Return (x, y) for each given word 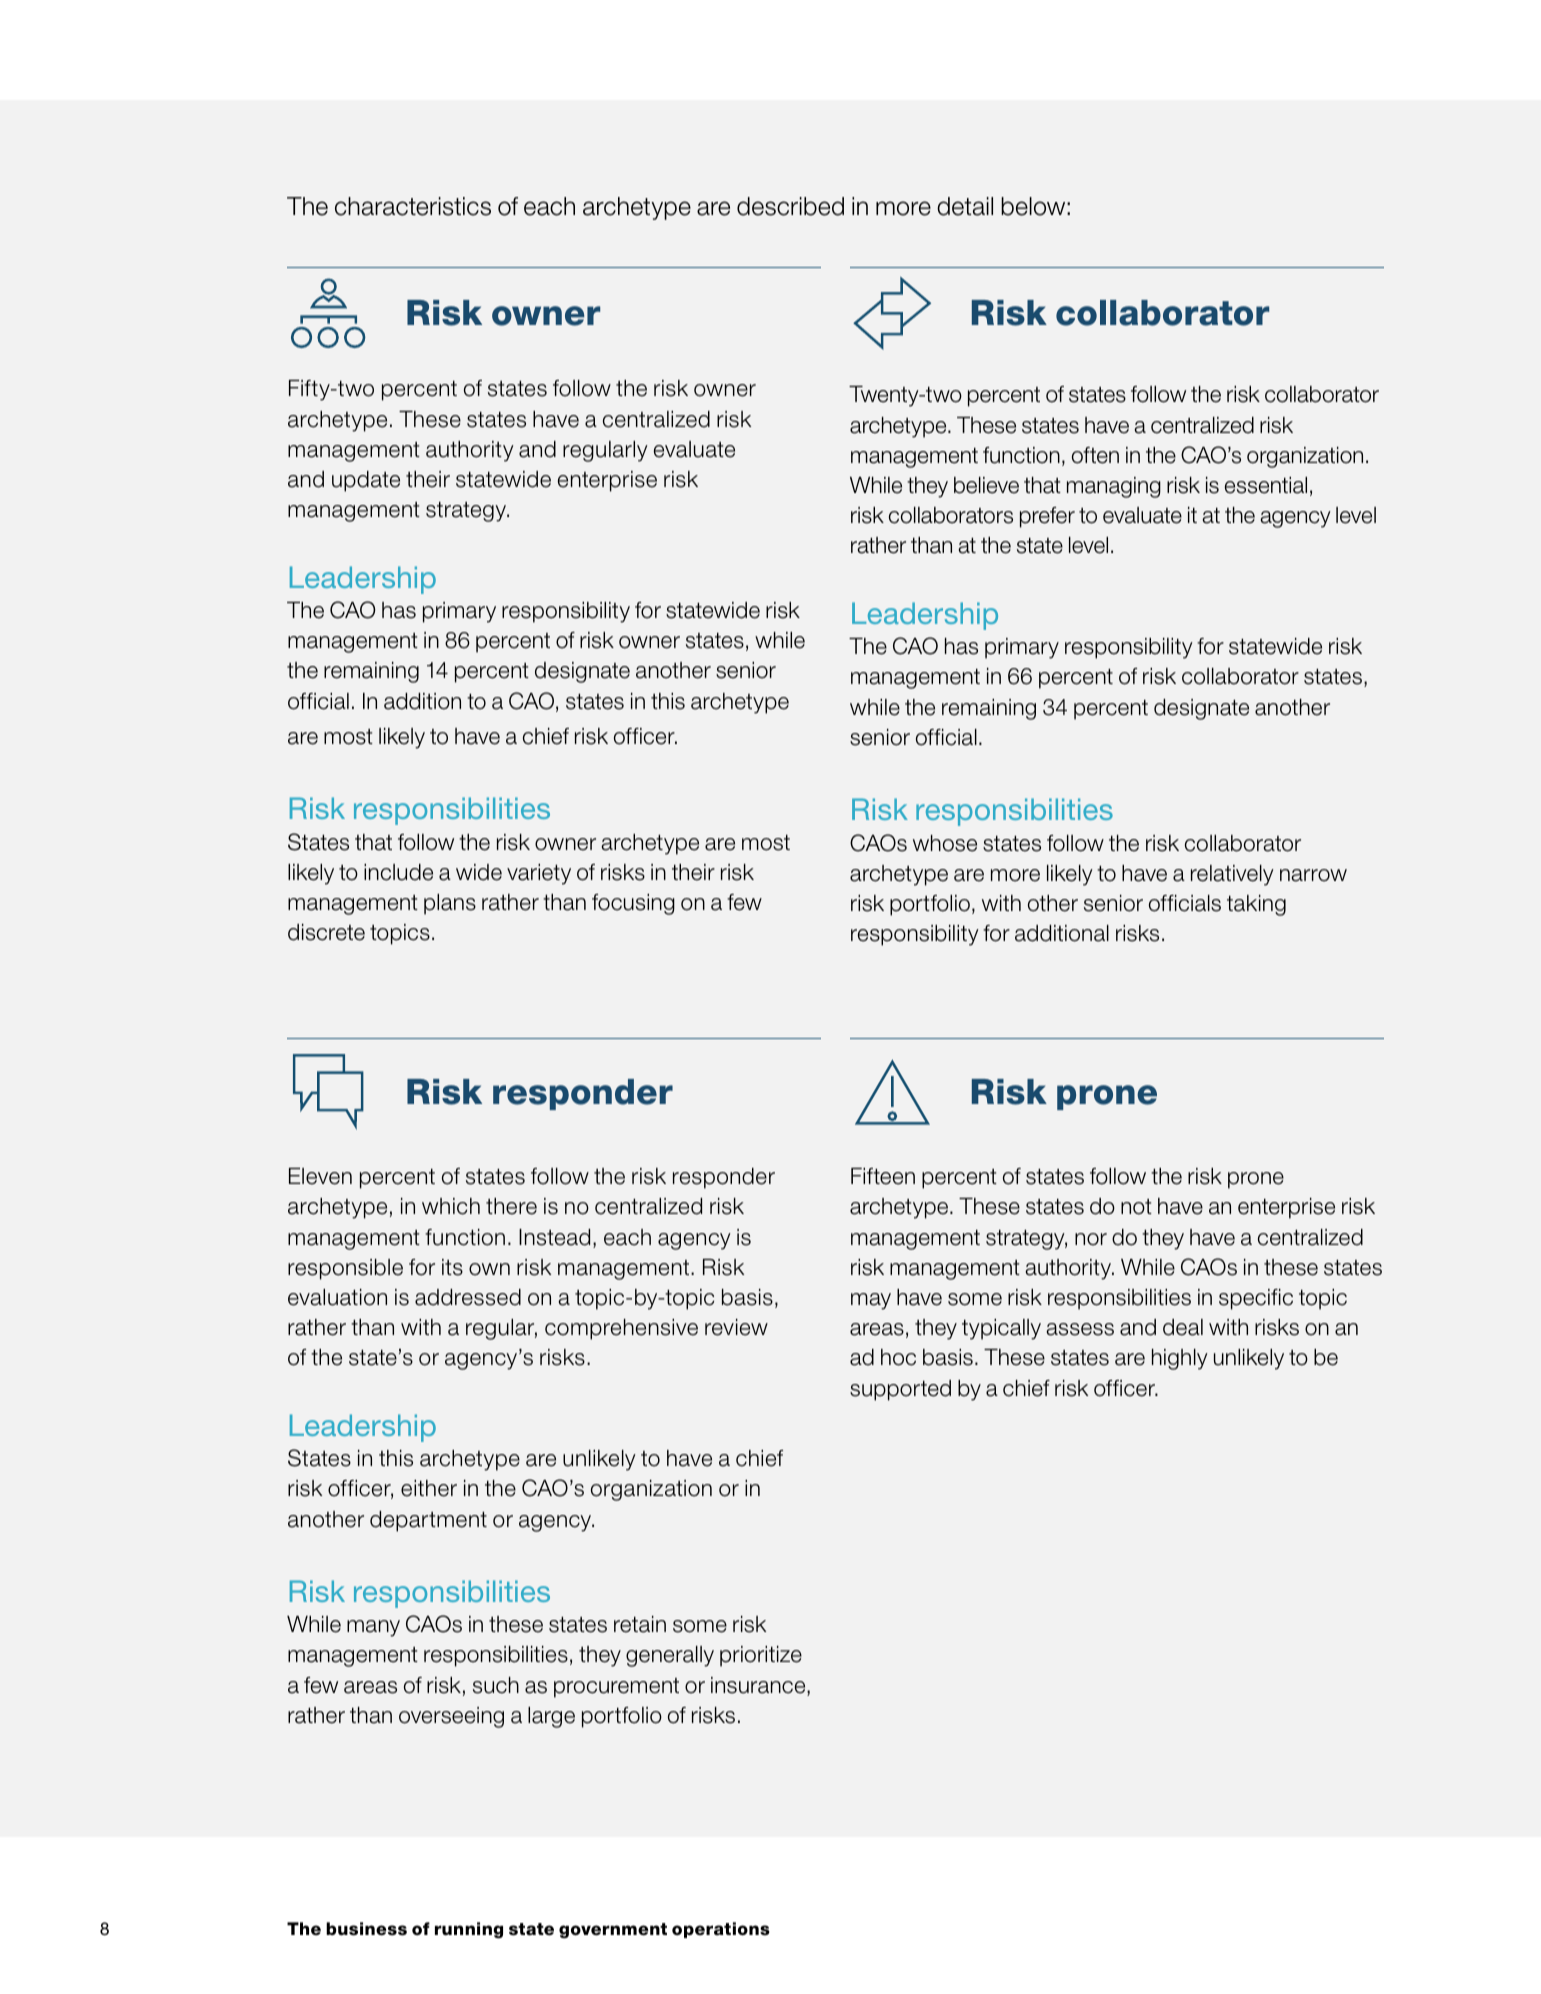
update (366, 481)
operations (721, 1930)
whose (945, 843)
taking (1256, 905)
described (790, 206)
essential (1266, 485)
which (451, 1206)
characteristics (413, 206)
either (429, 1488)
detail (965, 206)
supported (900, 1390)
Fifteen (883, 1176)
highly (1180, 1359)
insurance (759, 1686)
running (469, 1930)
